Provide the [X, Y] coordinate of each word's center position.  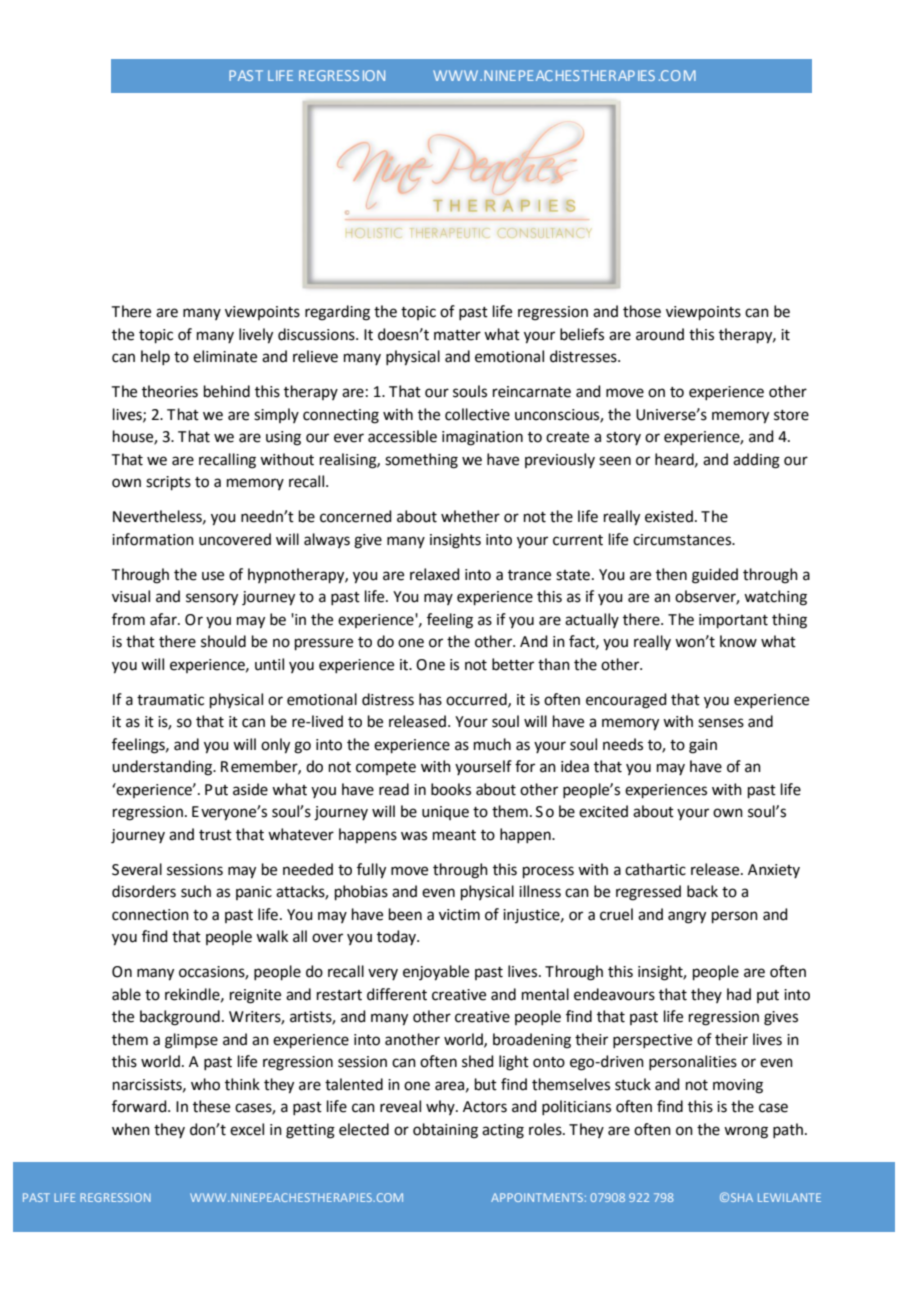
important [733, 621]
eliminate [225, 356]
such [196, 891]
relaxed [435, 574]
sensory [212, 599]
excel [247, 1129]
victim [459, 915]
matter [457, 335]
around [660, 334]
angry [687, 917]
